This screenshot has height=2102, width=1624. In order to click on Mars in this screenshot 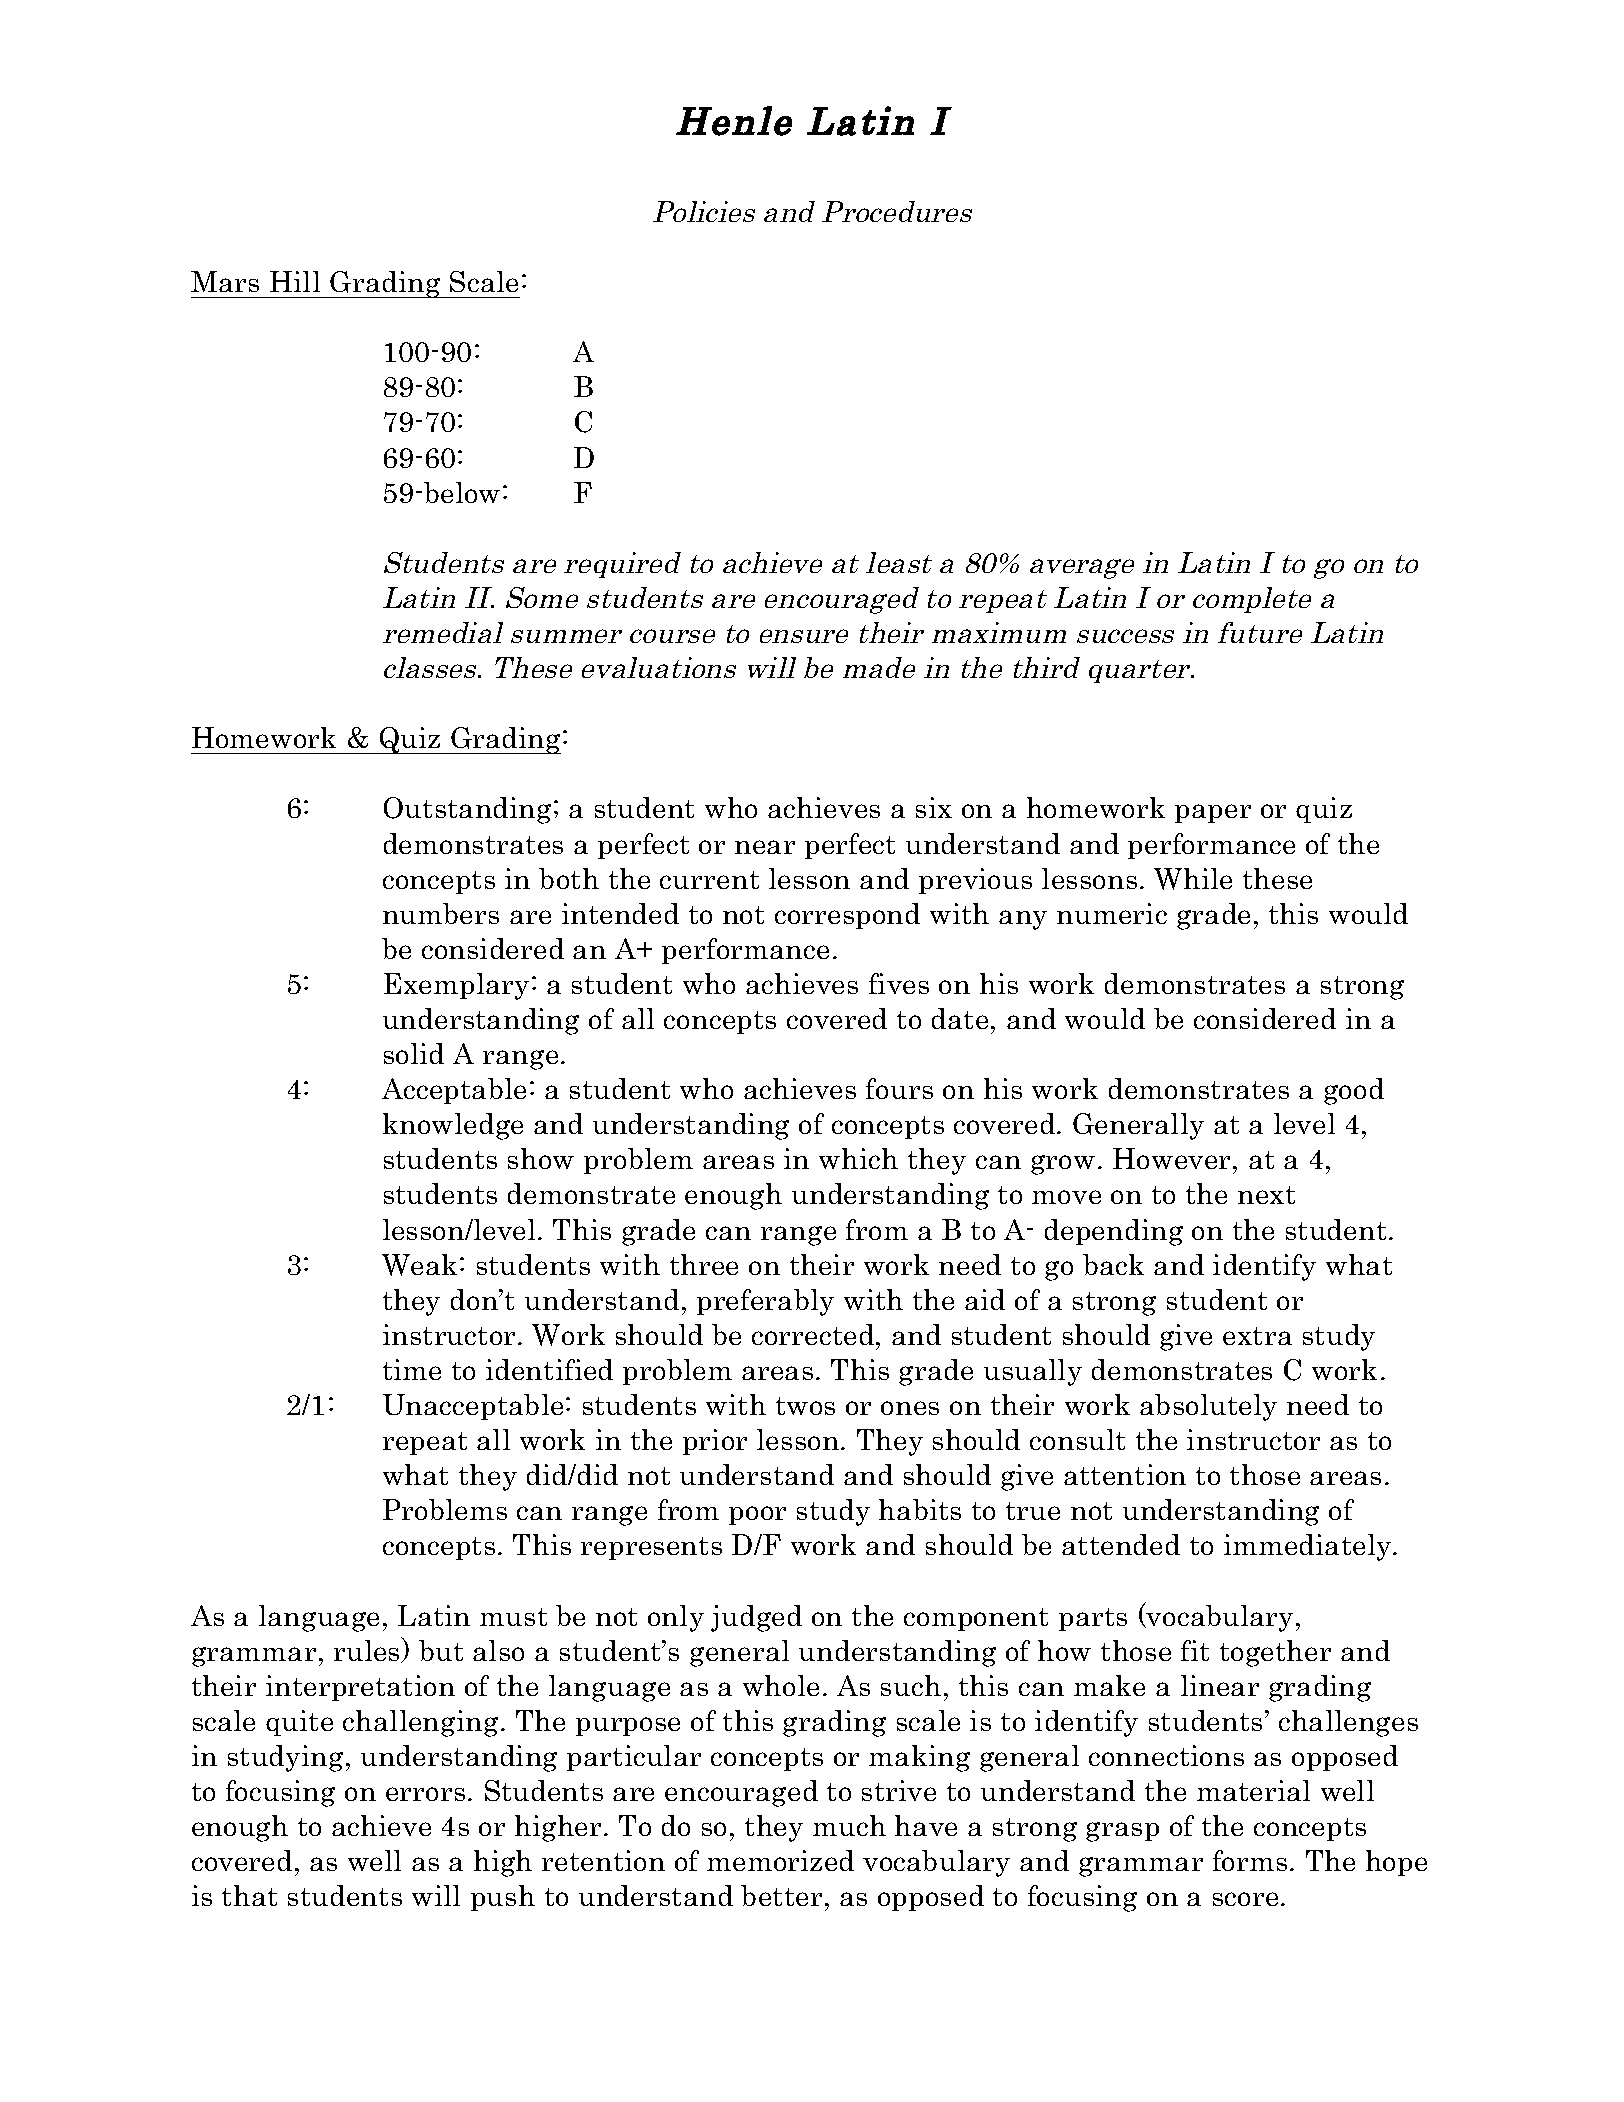, I will do `click(225, 281)`.
